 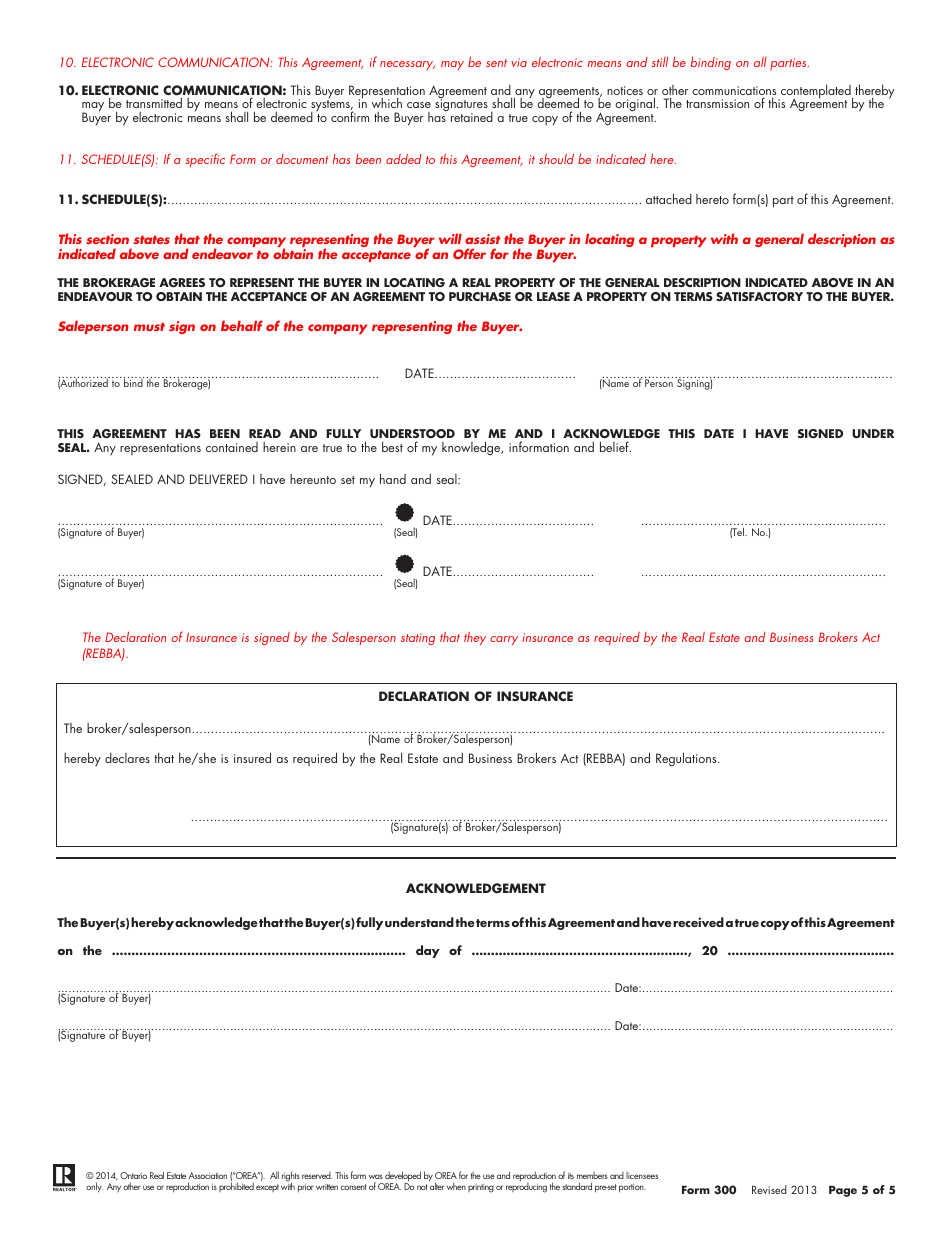 I want to click on Revised, so click(x=769, y=1189).
